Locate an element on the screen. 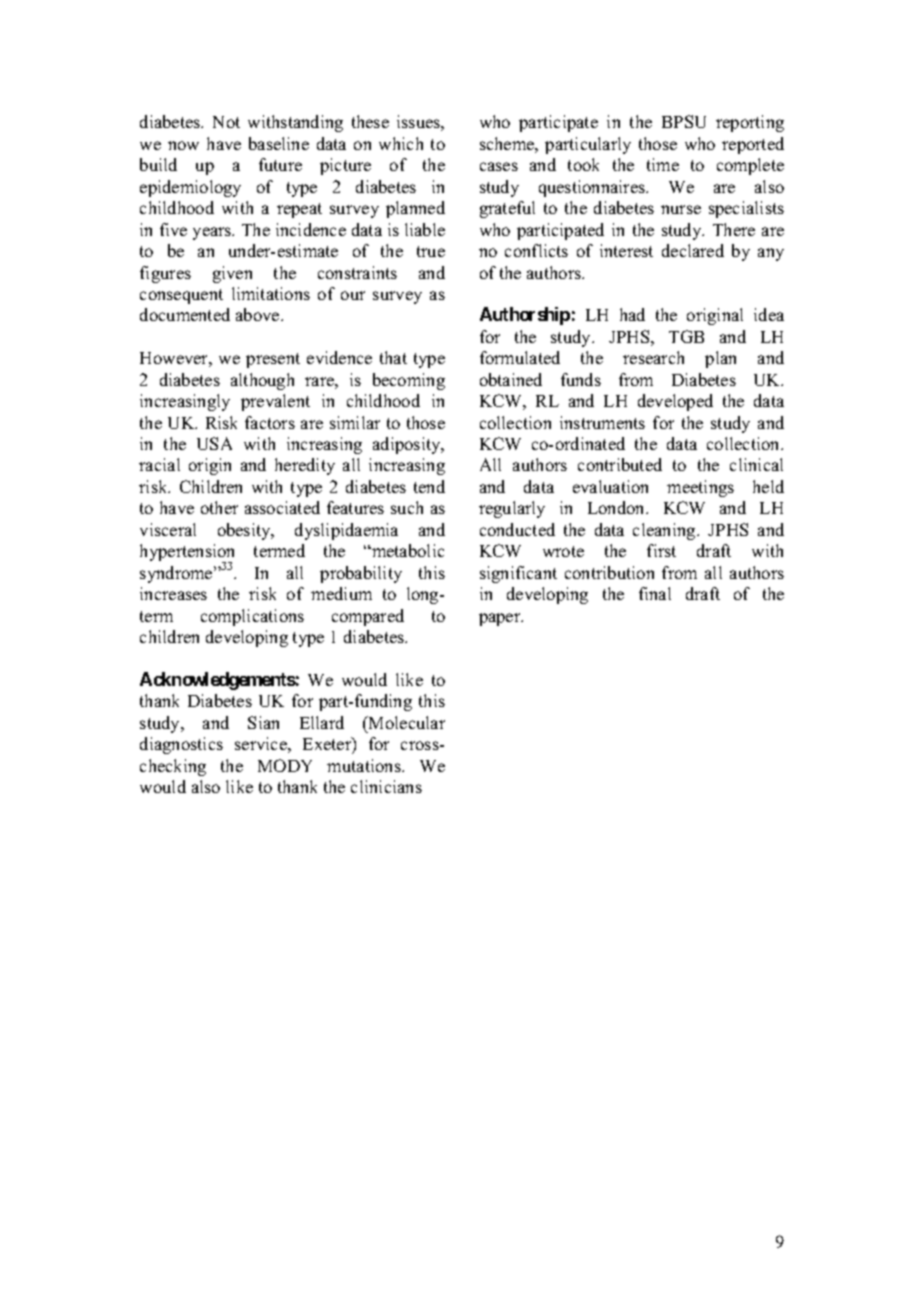  Not is located at coordinates (226, 122).
